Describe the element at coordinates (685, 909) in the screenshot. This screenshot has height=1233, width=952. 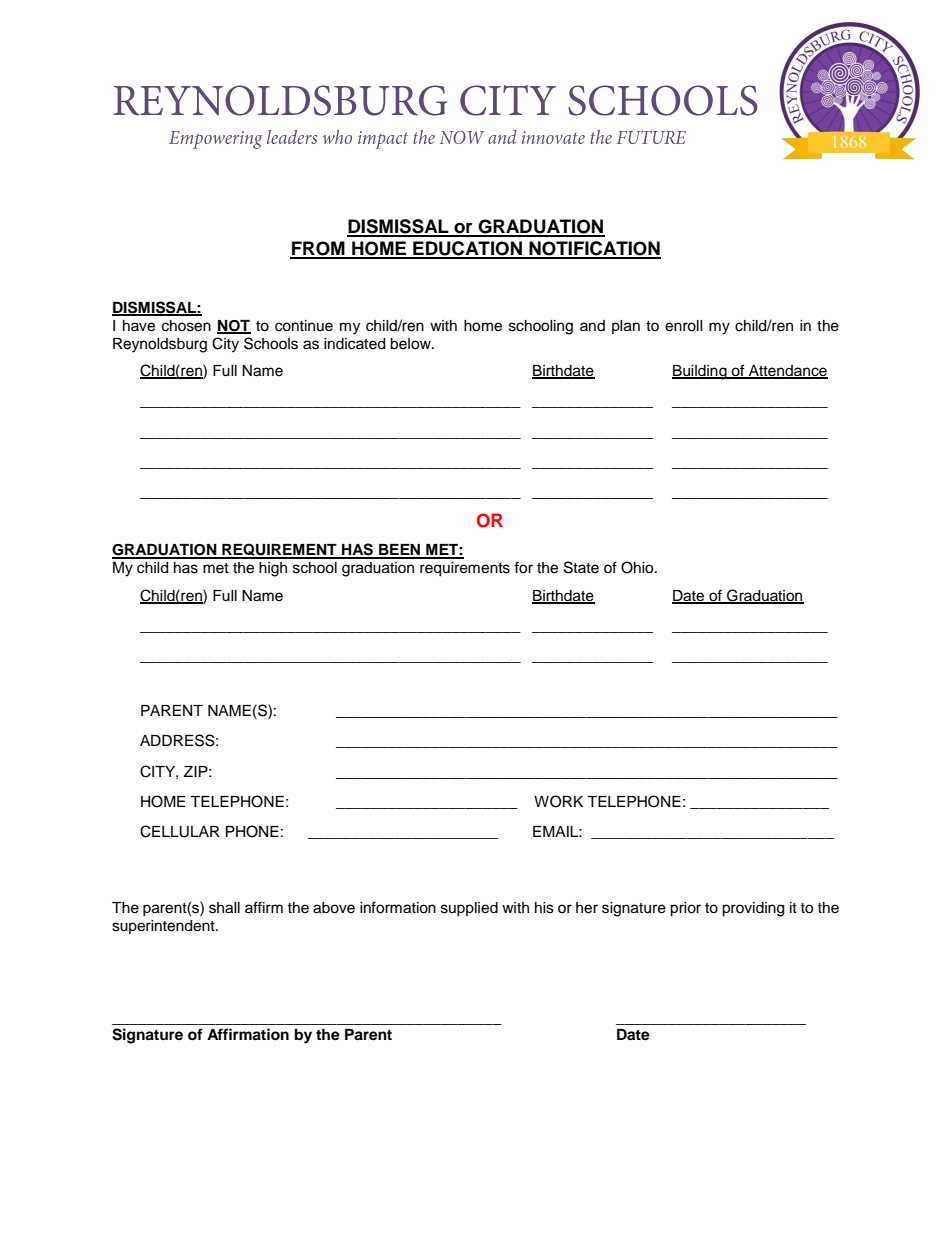
I see `prior` at that location.
